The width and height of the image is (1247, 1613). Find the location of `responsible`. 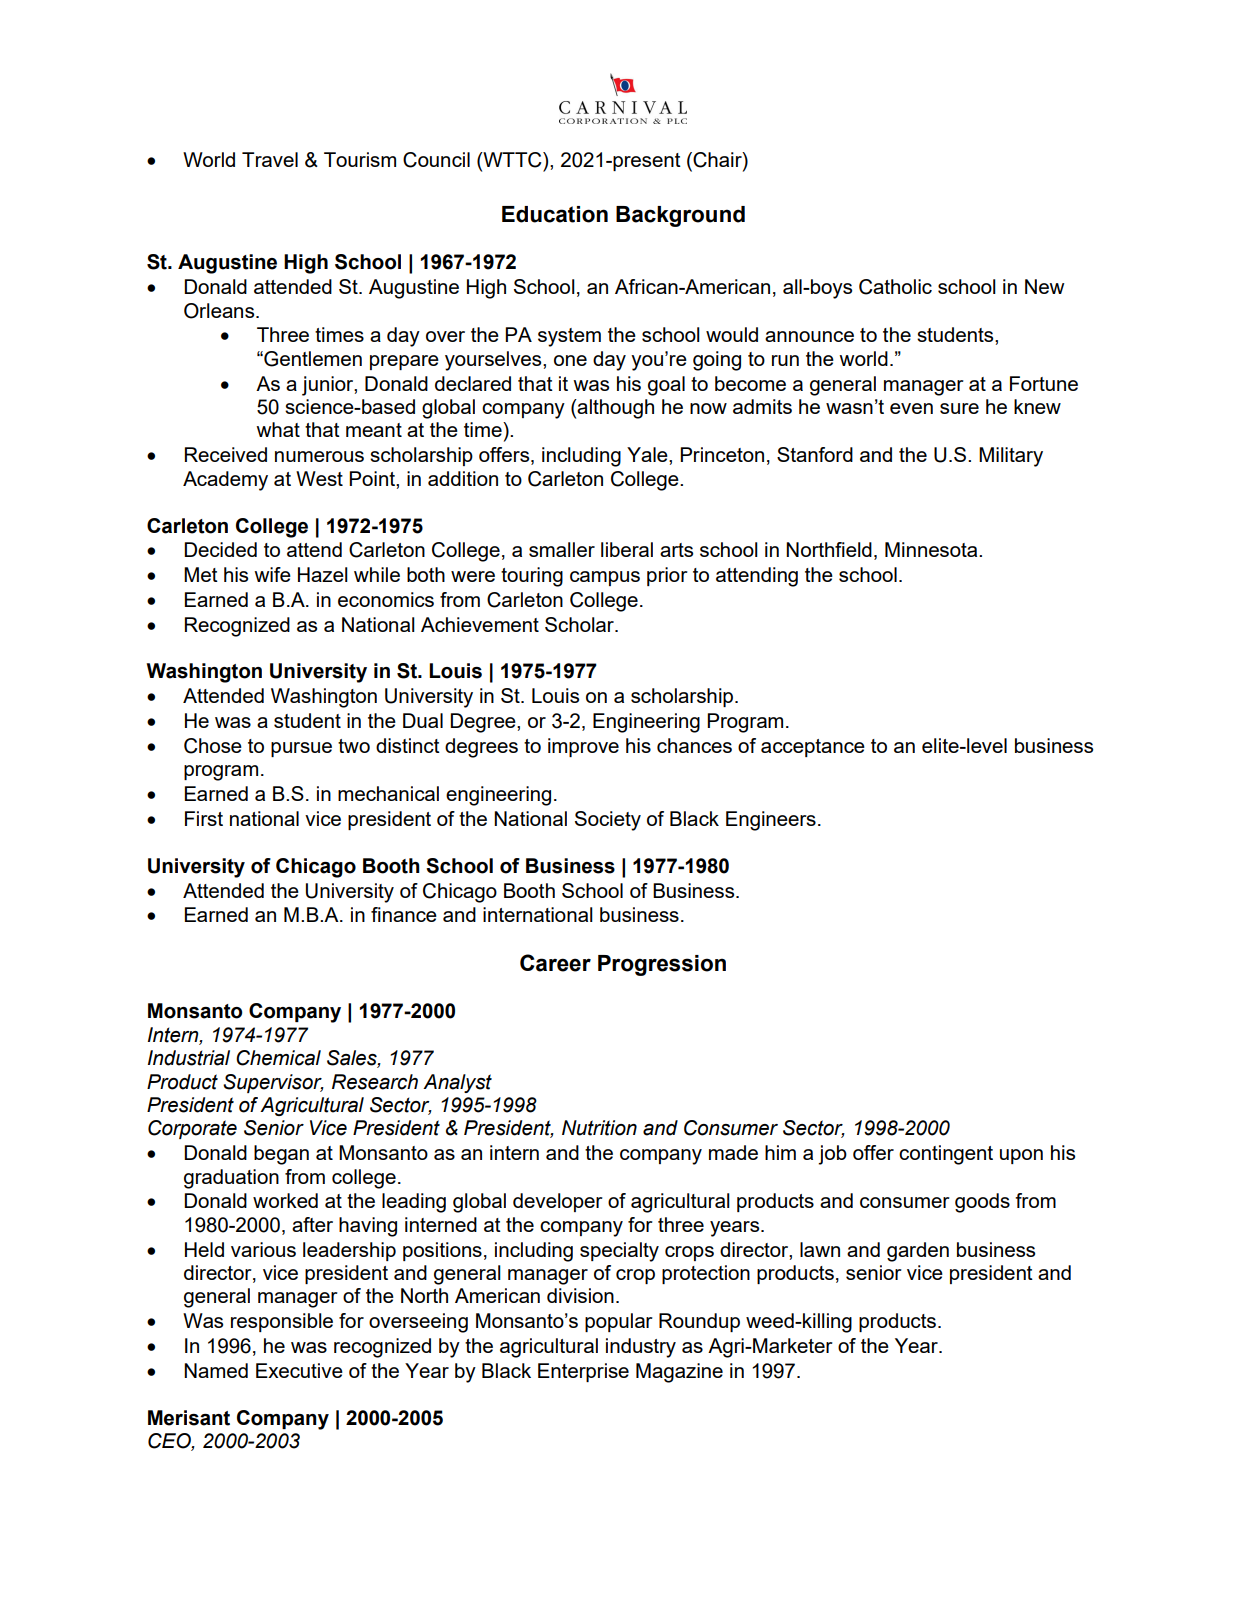

responsible is located at coordinates (282, 1322).
